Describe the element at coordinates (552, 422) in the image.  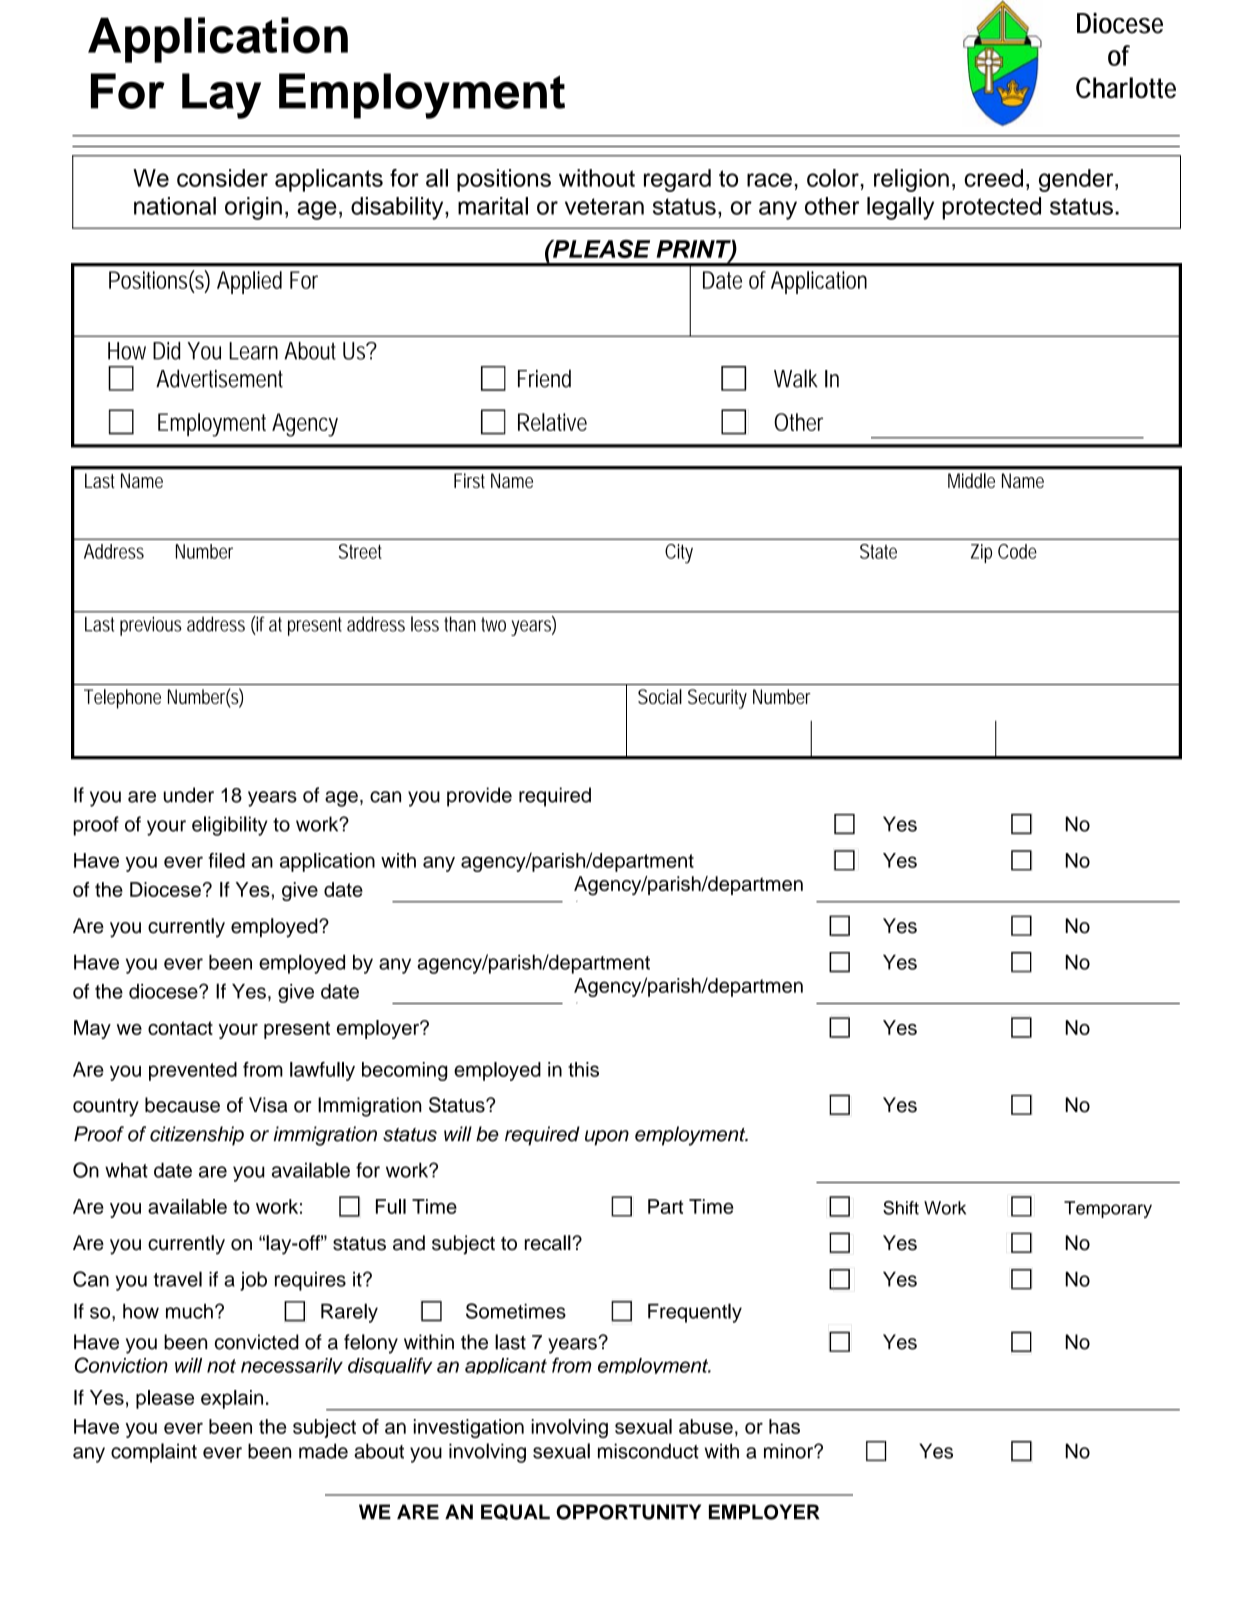
I see `Relative` at that location.
